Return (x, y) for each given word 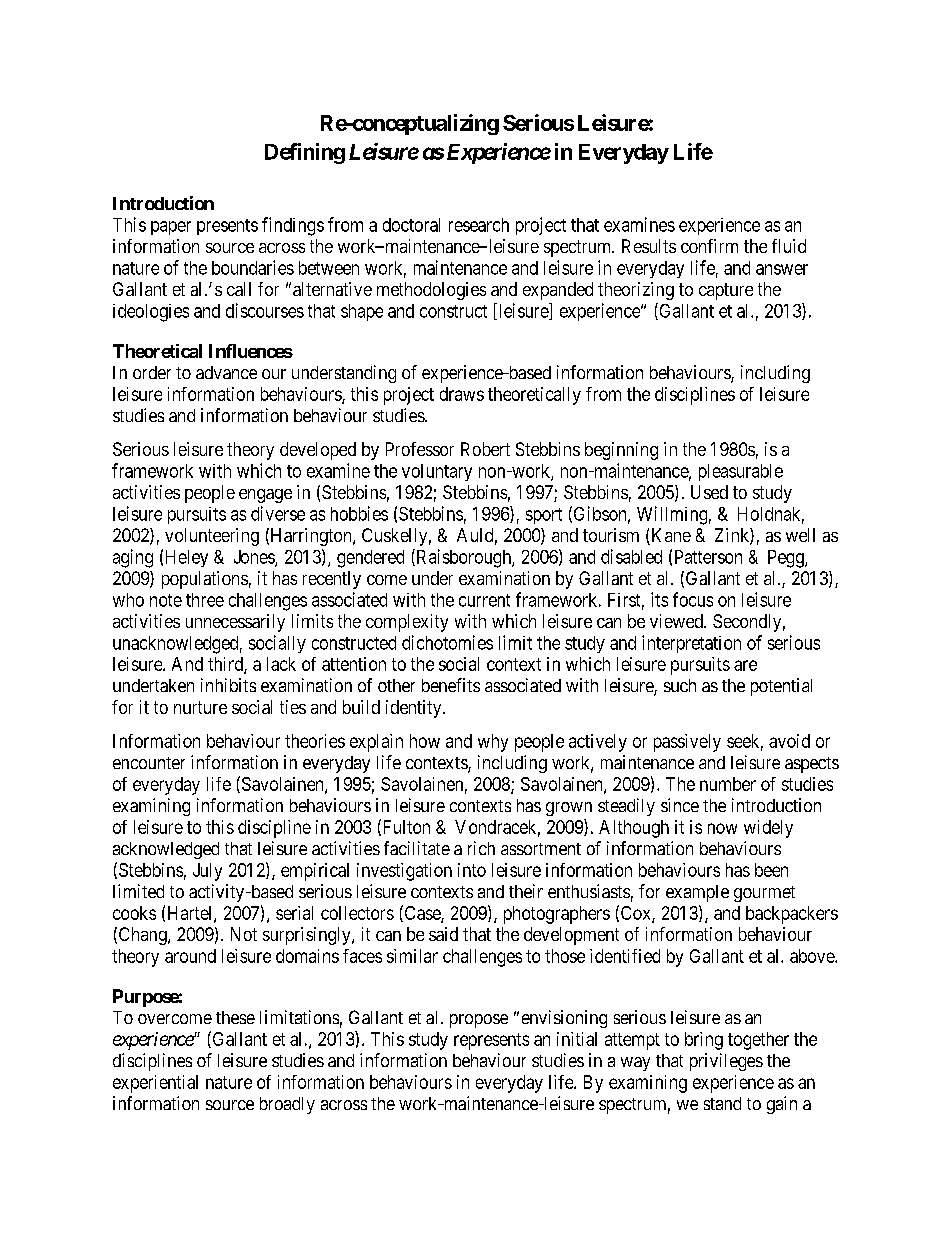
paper (171, 228)
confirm (709, 246)
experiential (155, 1084)
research (479, 225)
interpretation (691, 644)
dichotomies (447, 642)
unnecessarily (235, 623)
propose (479, 1021)
